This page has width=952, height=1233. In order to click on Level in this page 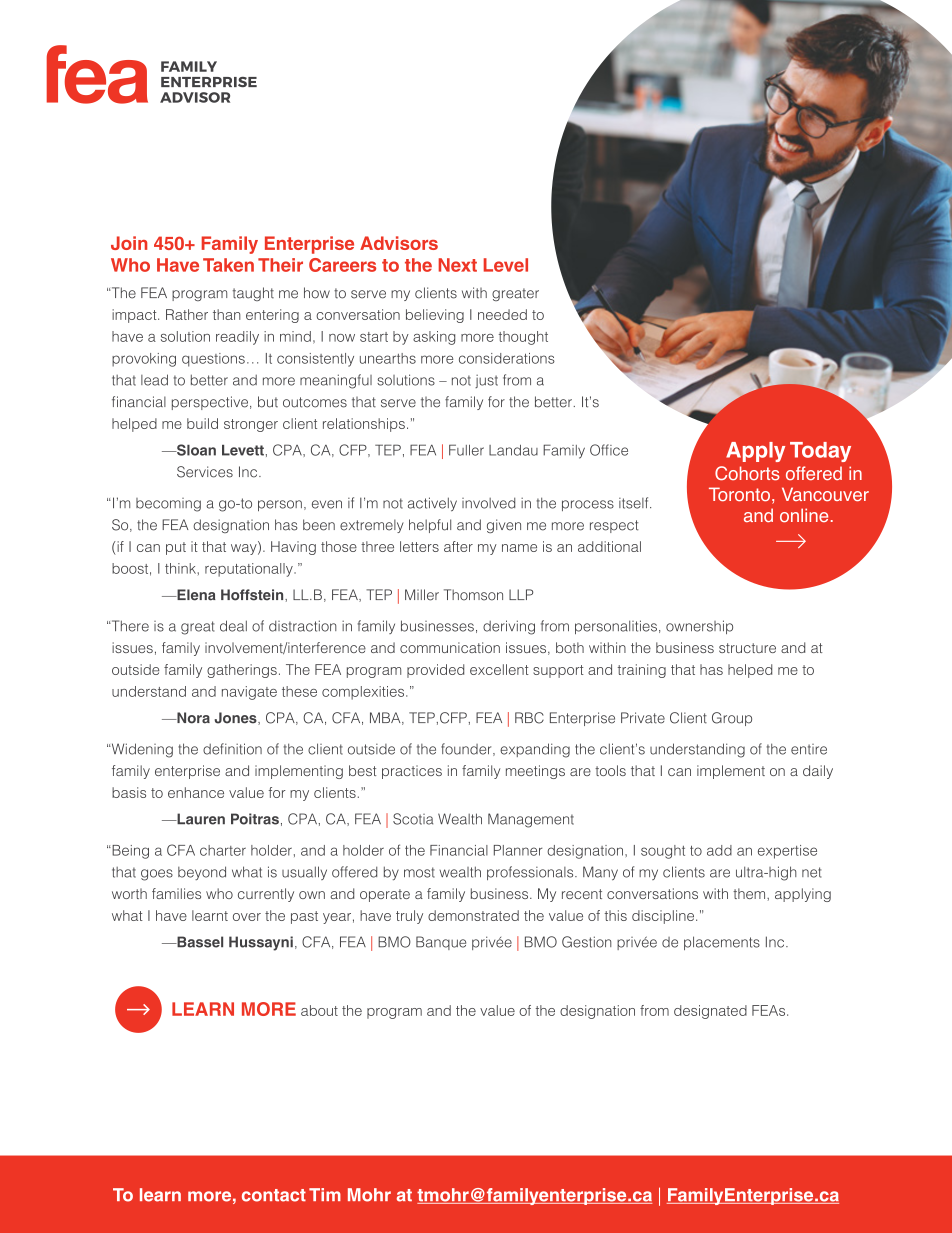, I will do `click(506, 265)`.
